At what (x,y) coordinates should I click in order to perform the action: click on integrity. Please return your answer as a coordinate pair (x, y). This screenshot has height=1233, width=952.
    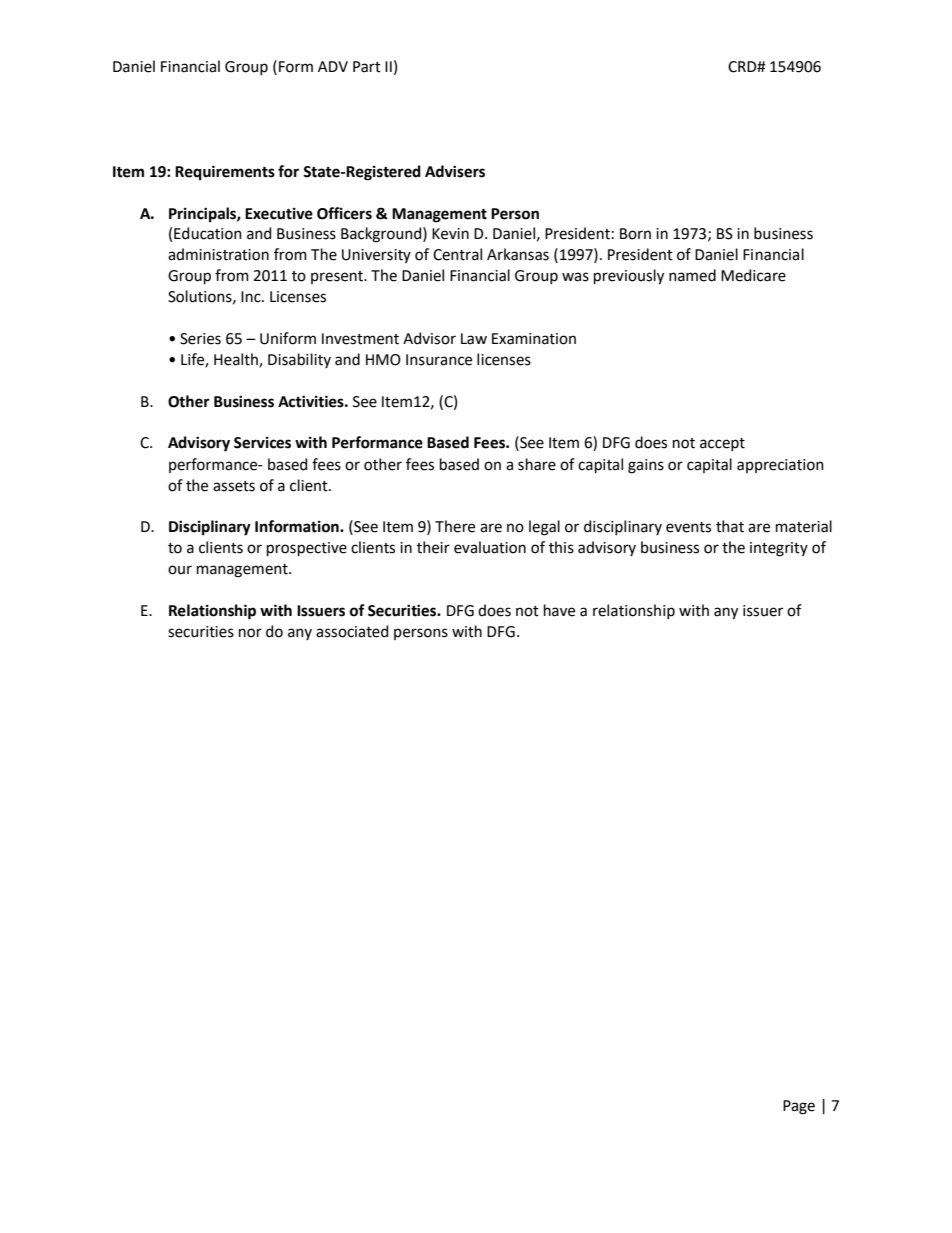
    Looking at the image, I should click on (779, 549).
